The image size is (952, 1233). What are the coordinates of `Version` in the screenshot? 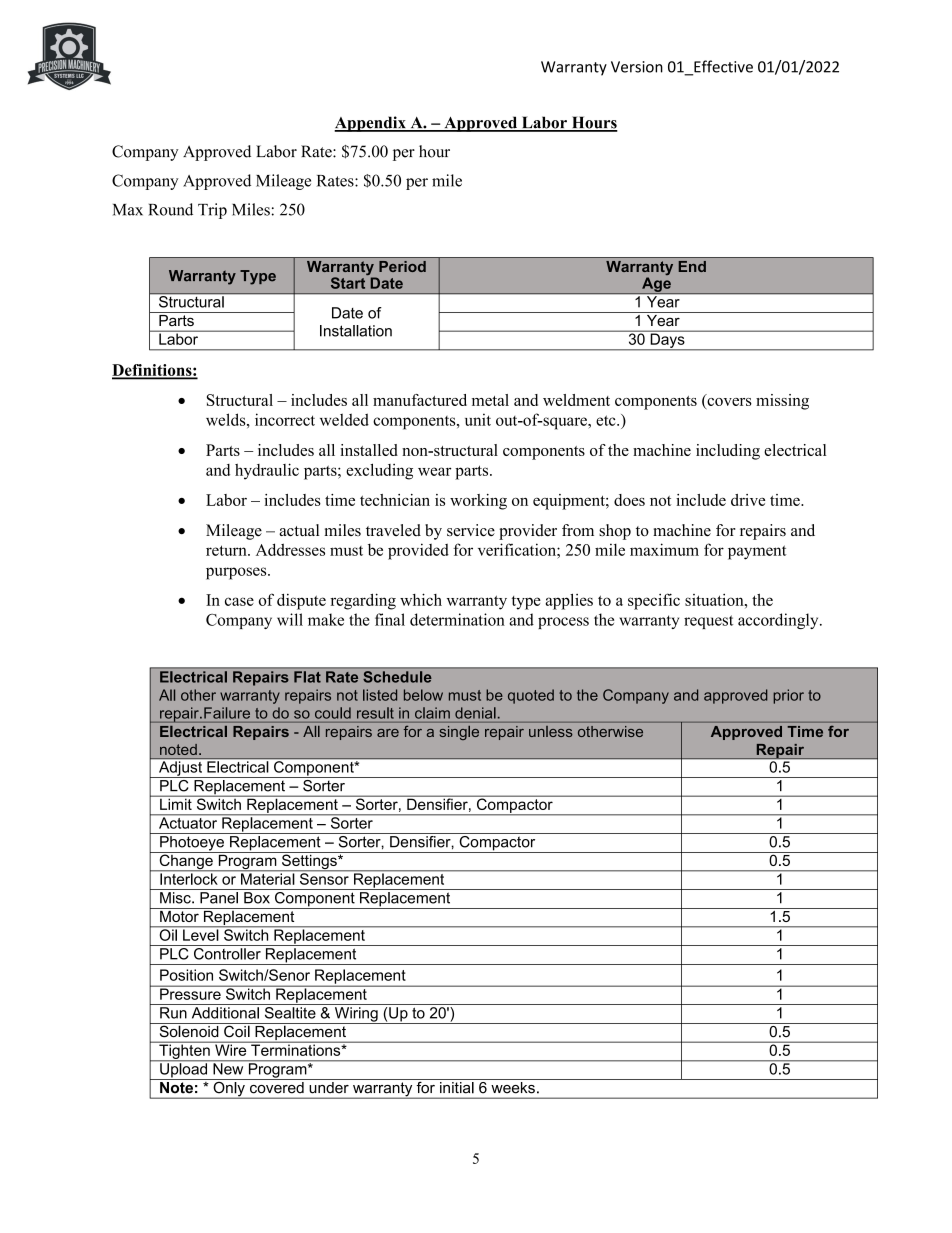 It's located at (637, 67).
